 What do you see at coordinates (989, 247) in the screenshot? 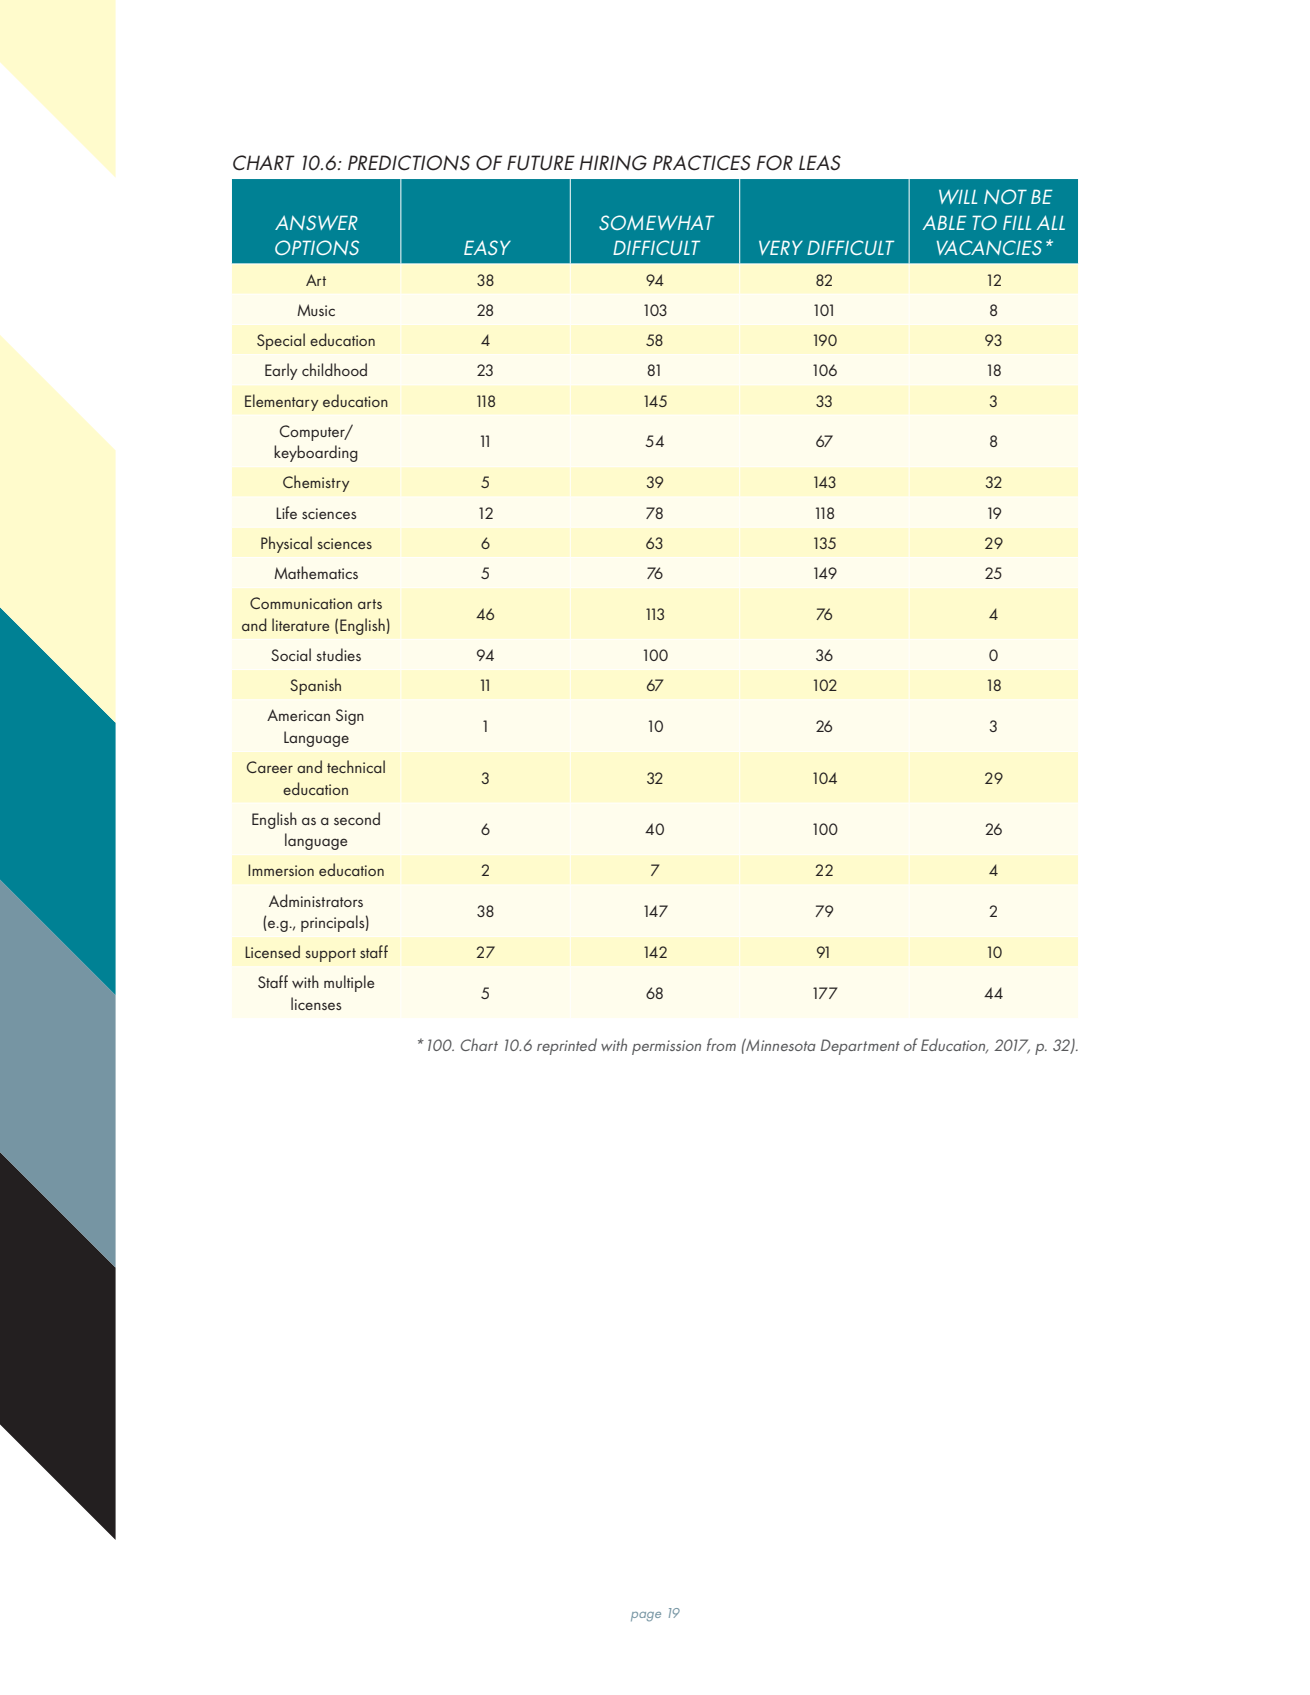
I see `VACANCIES` at bounding box center [989, 247].
